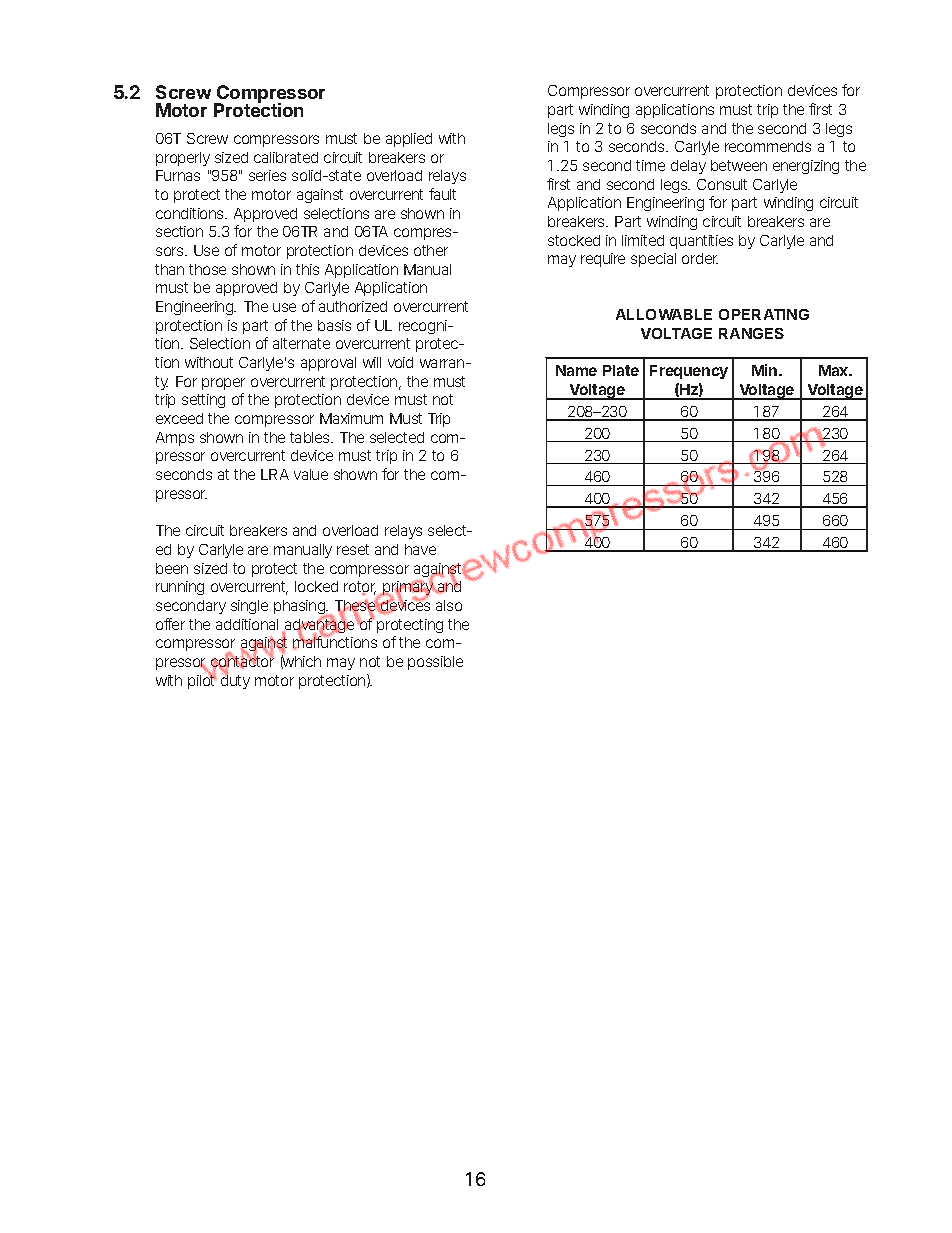 The height and width of the screenshot is (1233, 952). I want to click on between, so click(739, 165).
